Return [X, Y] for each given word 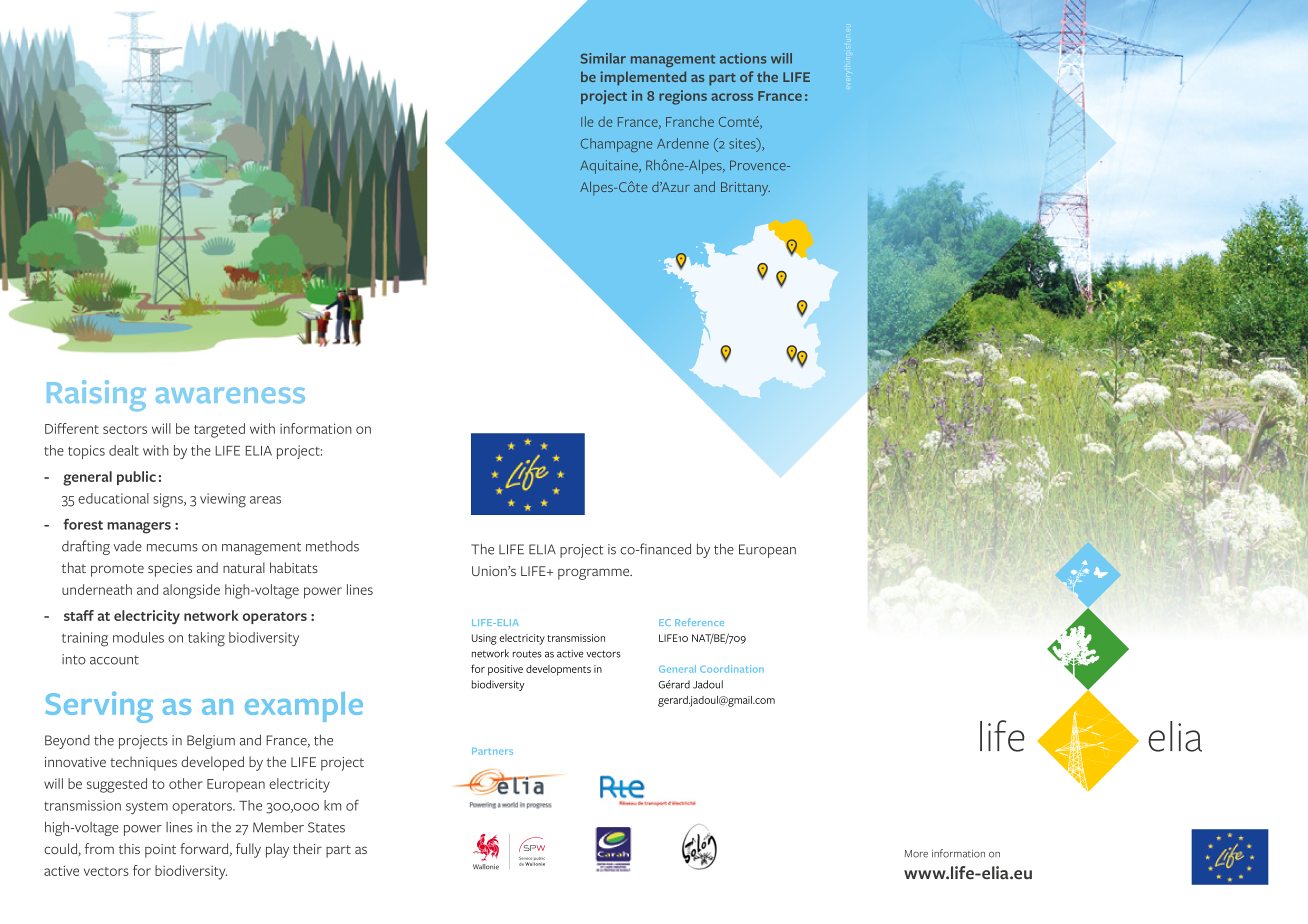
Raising [96, 395]
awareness [230, 395]
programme [595, 574]
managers [139, 528]
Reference [699, 622]
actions [743, 58]
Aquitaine [610, 167]
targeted [219, 430]
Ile [587, 121]
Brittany [745, 189]
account [114, 660]
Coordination [732, 669]
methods [332, 546]
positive [505, 670]
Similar [603, 58]
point [160, 851]
